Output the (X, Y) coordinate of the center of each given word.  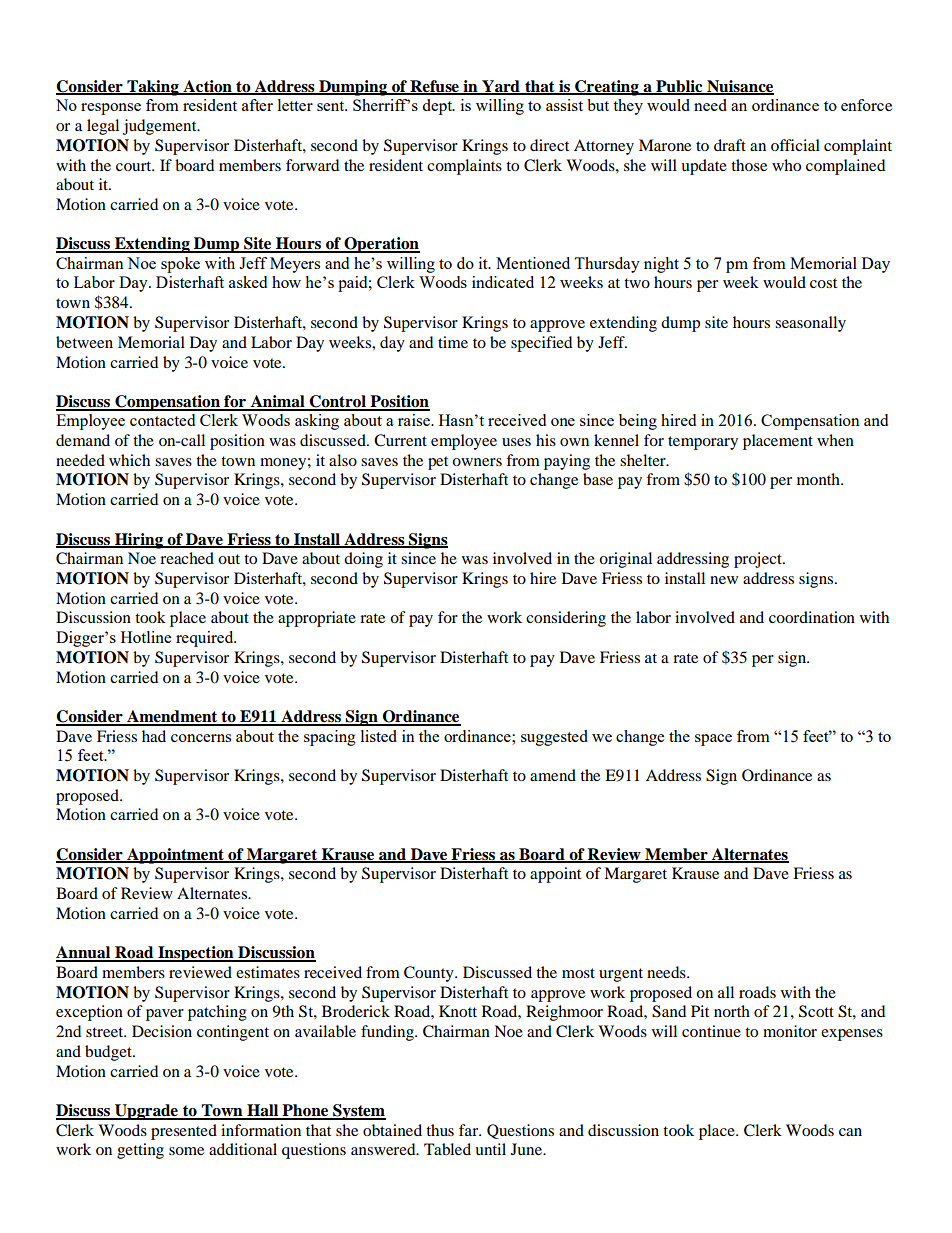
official (795, 145)
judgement (161, 127)
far (470, 1130)
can (850, 1132)
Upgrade (146, 1112)
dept (438, 107)
